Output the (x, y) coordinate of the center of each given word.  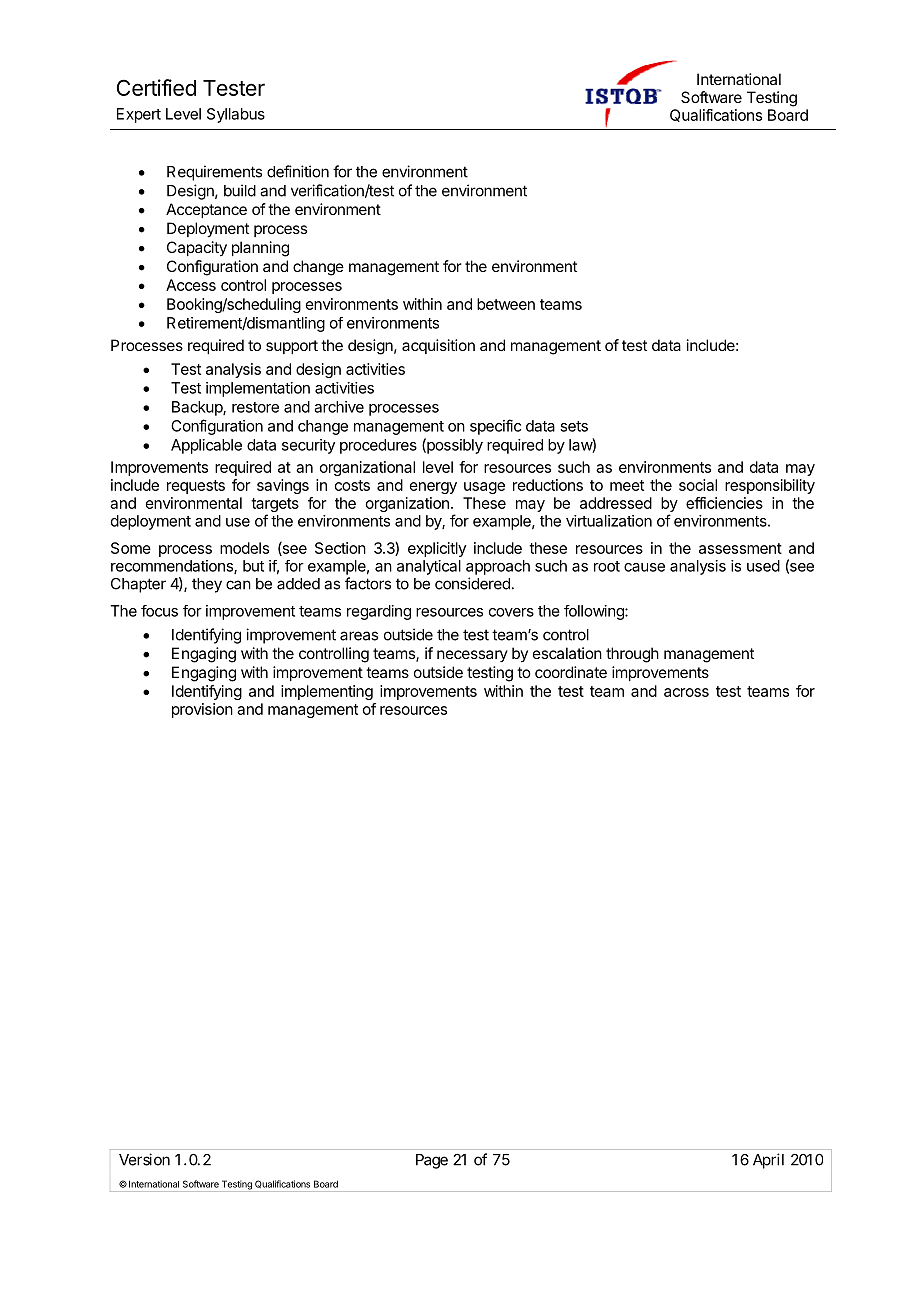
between (506, 304)
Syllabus (236, 115)
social (698, 485)
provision (202, 710)
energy (433, 488)
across (686, 692)
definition (298, 171)
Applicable (206, 446)
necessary (472, 656)
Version (144, 1159)
